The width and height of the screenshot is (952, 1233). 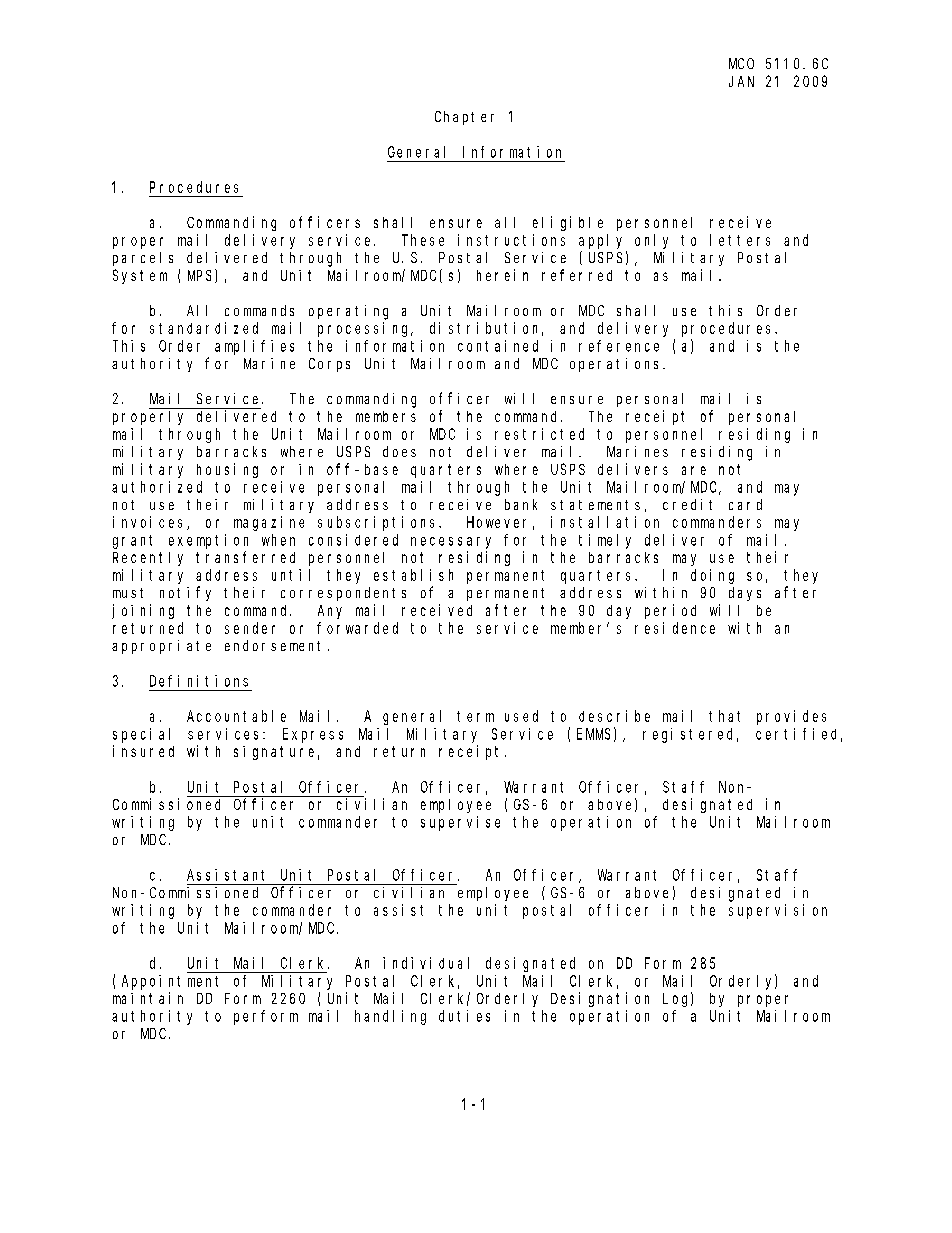 I want to click on provides, so click(x=791, y=717).
